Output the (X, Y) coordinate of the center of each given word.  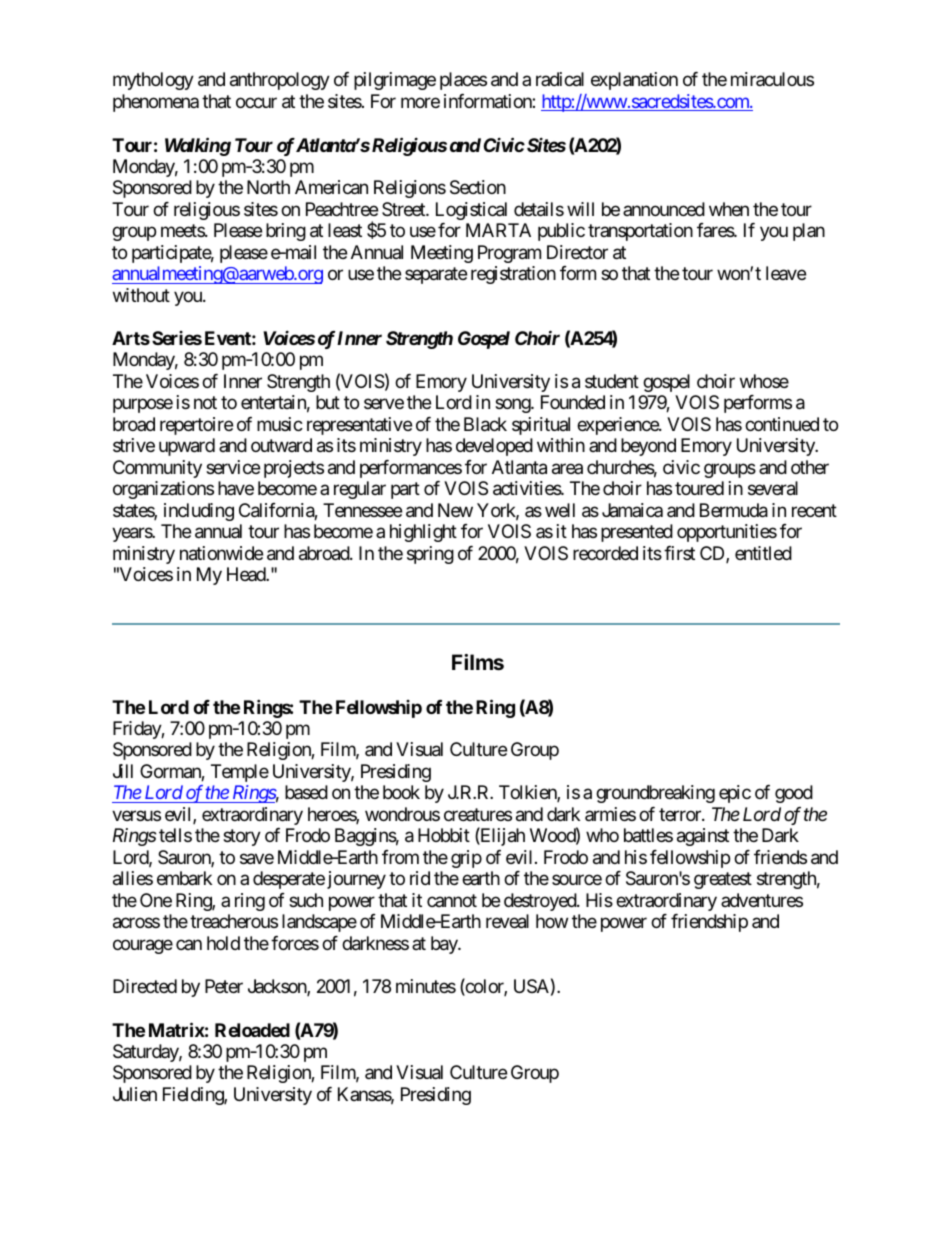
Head (247, 574)
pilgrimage (395, 81)
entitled (763, 553)
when (729, 209)
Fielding (194, 1096)
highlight (423, 533)
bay (445, 945)
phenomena (156, 103)
